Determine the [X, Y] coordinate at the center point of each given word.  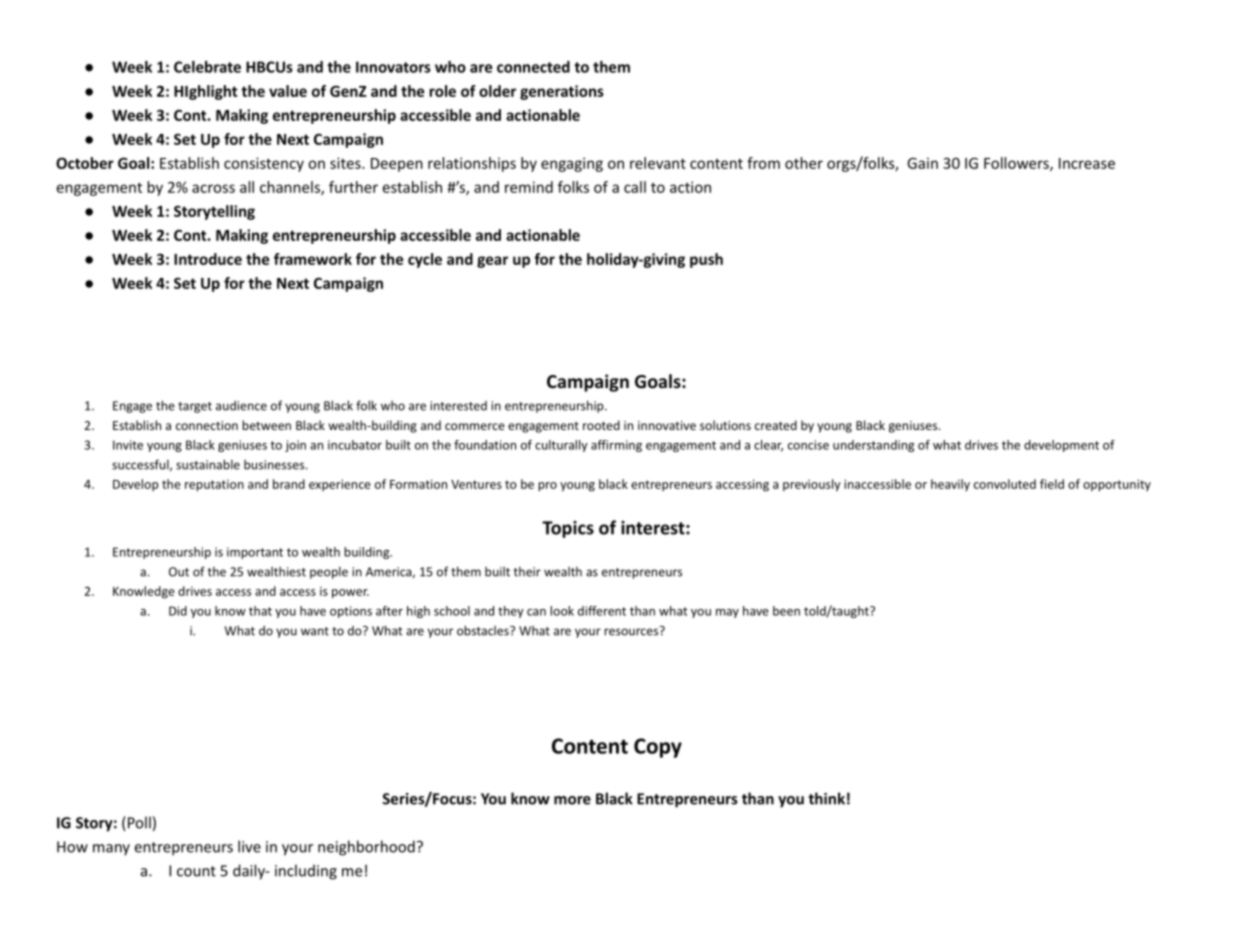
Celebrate [207, 67]
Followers [1017, 164]
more [572, 800]
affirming [616, 446]
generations [562, 92]
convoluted [1005, 484]
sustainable [208, 464]
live [249, 846]
